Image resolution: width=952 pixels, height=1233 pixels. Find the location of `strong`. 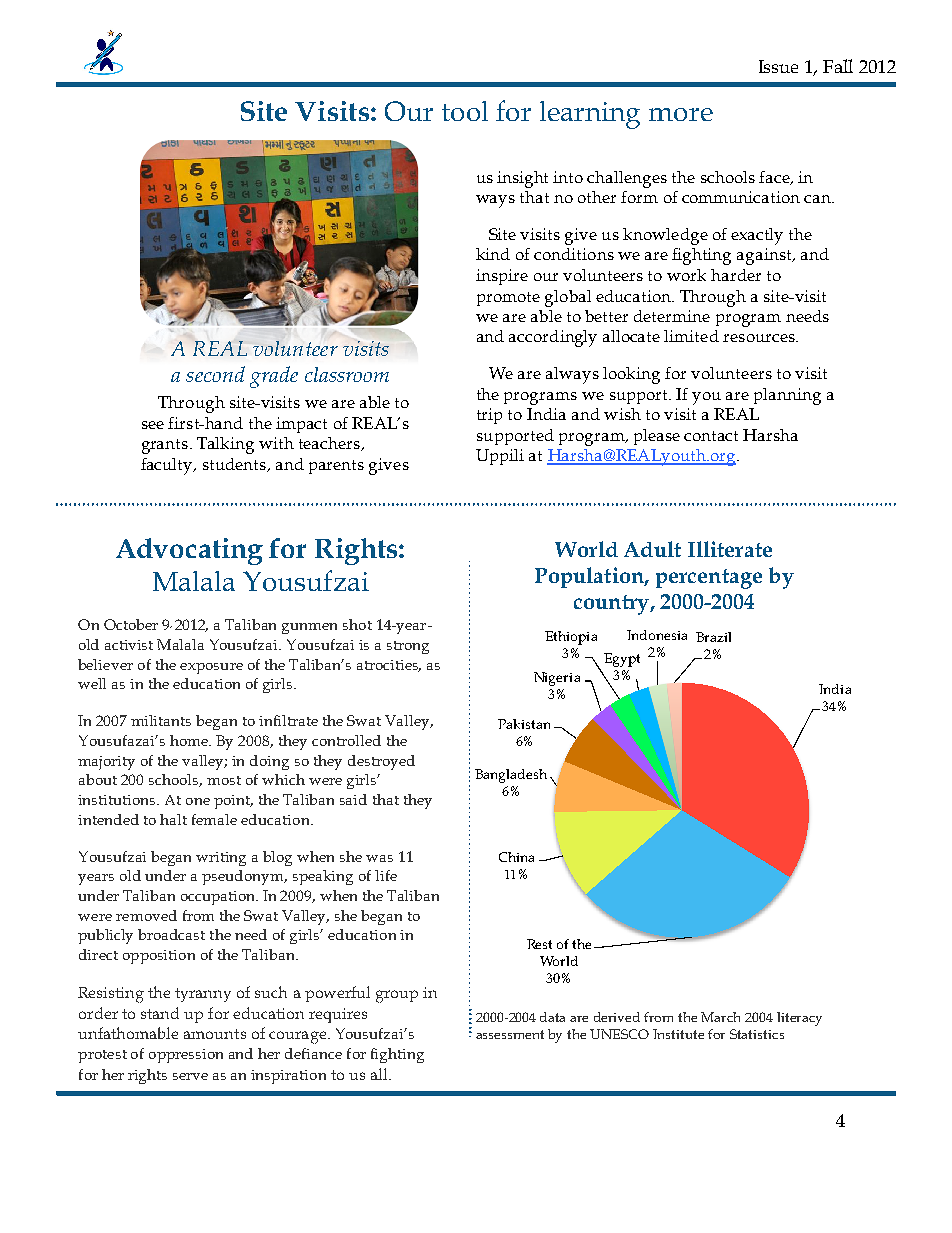

strong is located at coordinates (408, 647).
